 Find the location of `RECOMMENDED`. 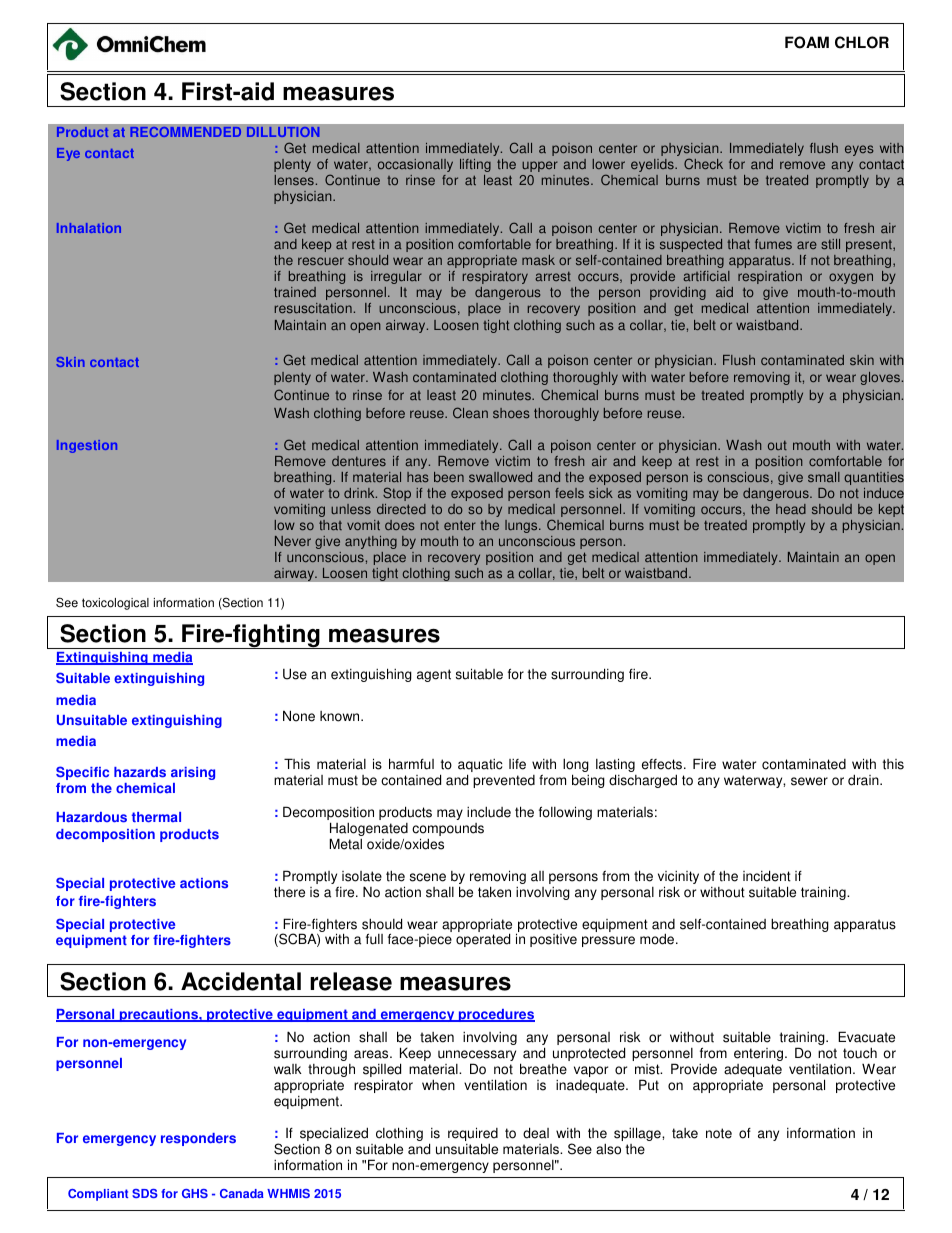

RECOMMENDED is located at coordinates (185, 132).
